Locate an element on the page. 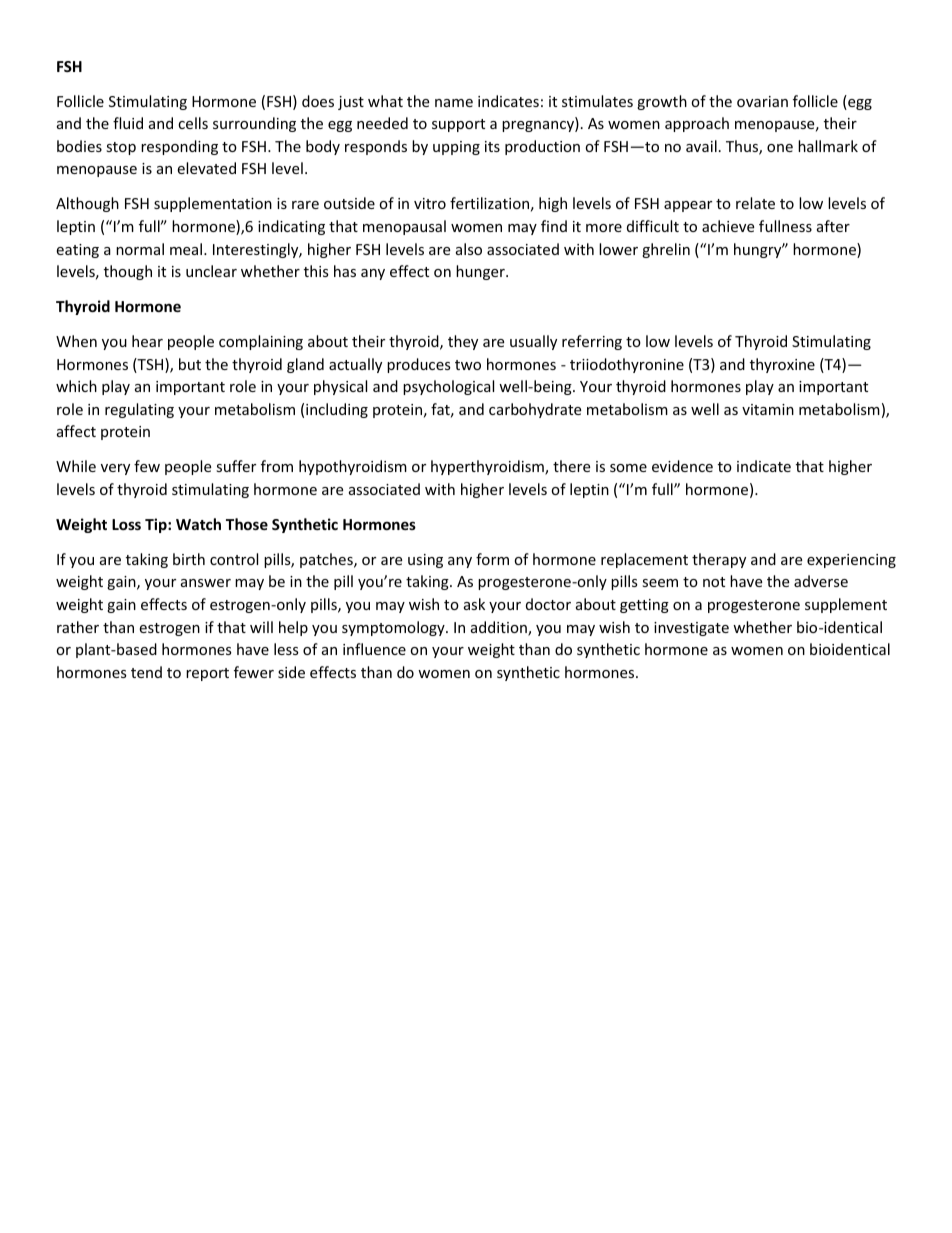 The width and height of the image is (952, 1233). also is located at coordinates (469, 249).
